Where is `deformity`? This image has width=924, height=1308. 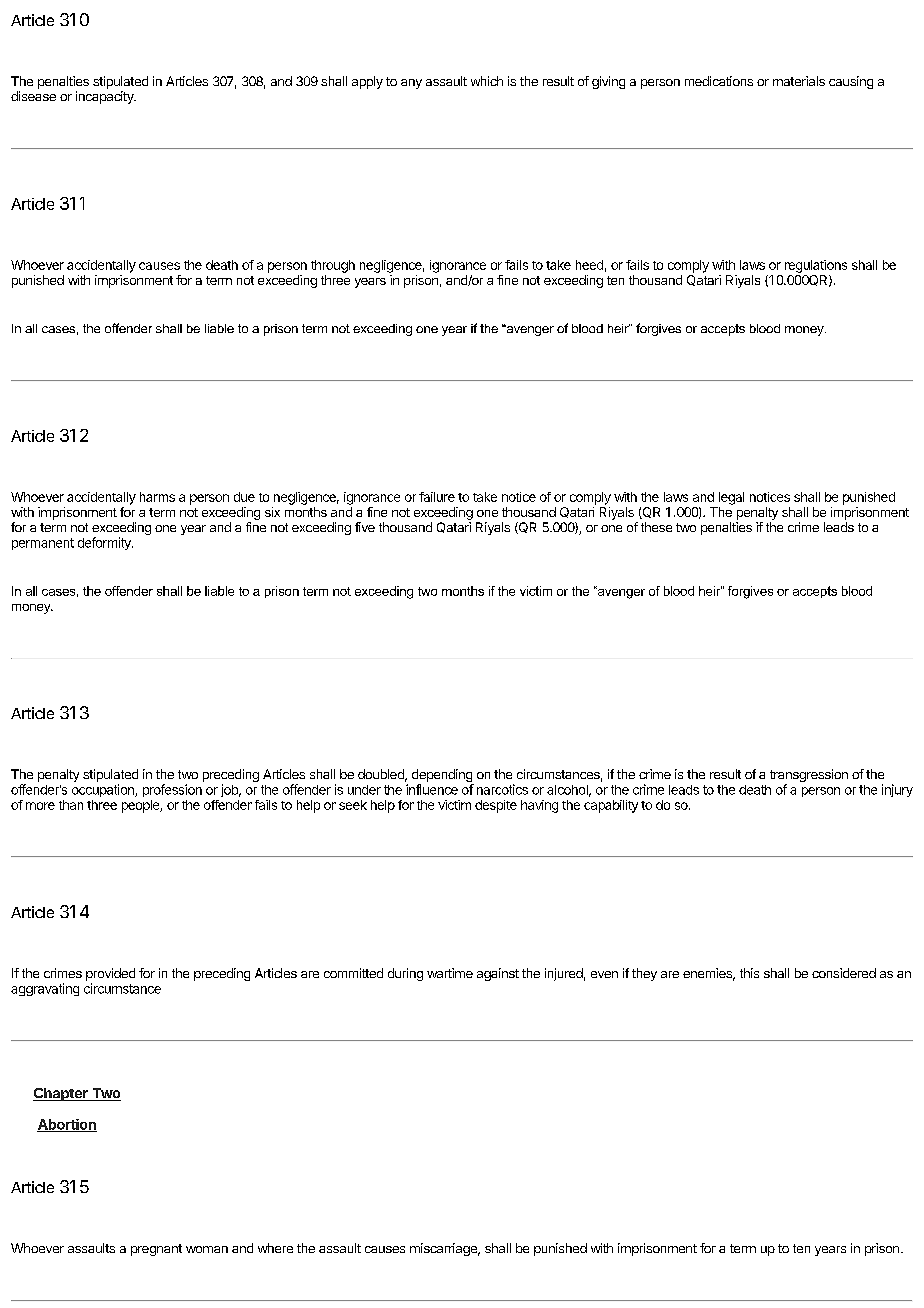
deformity is located at coordinates (105, 543).
